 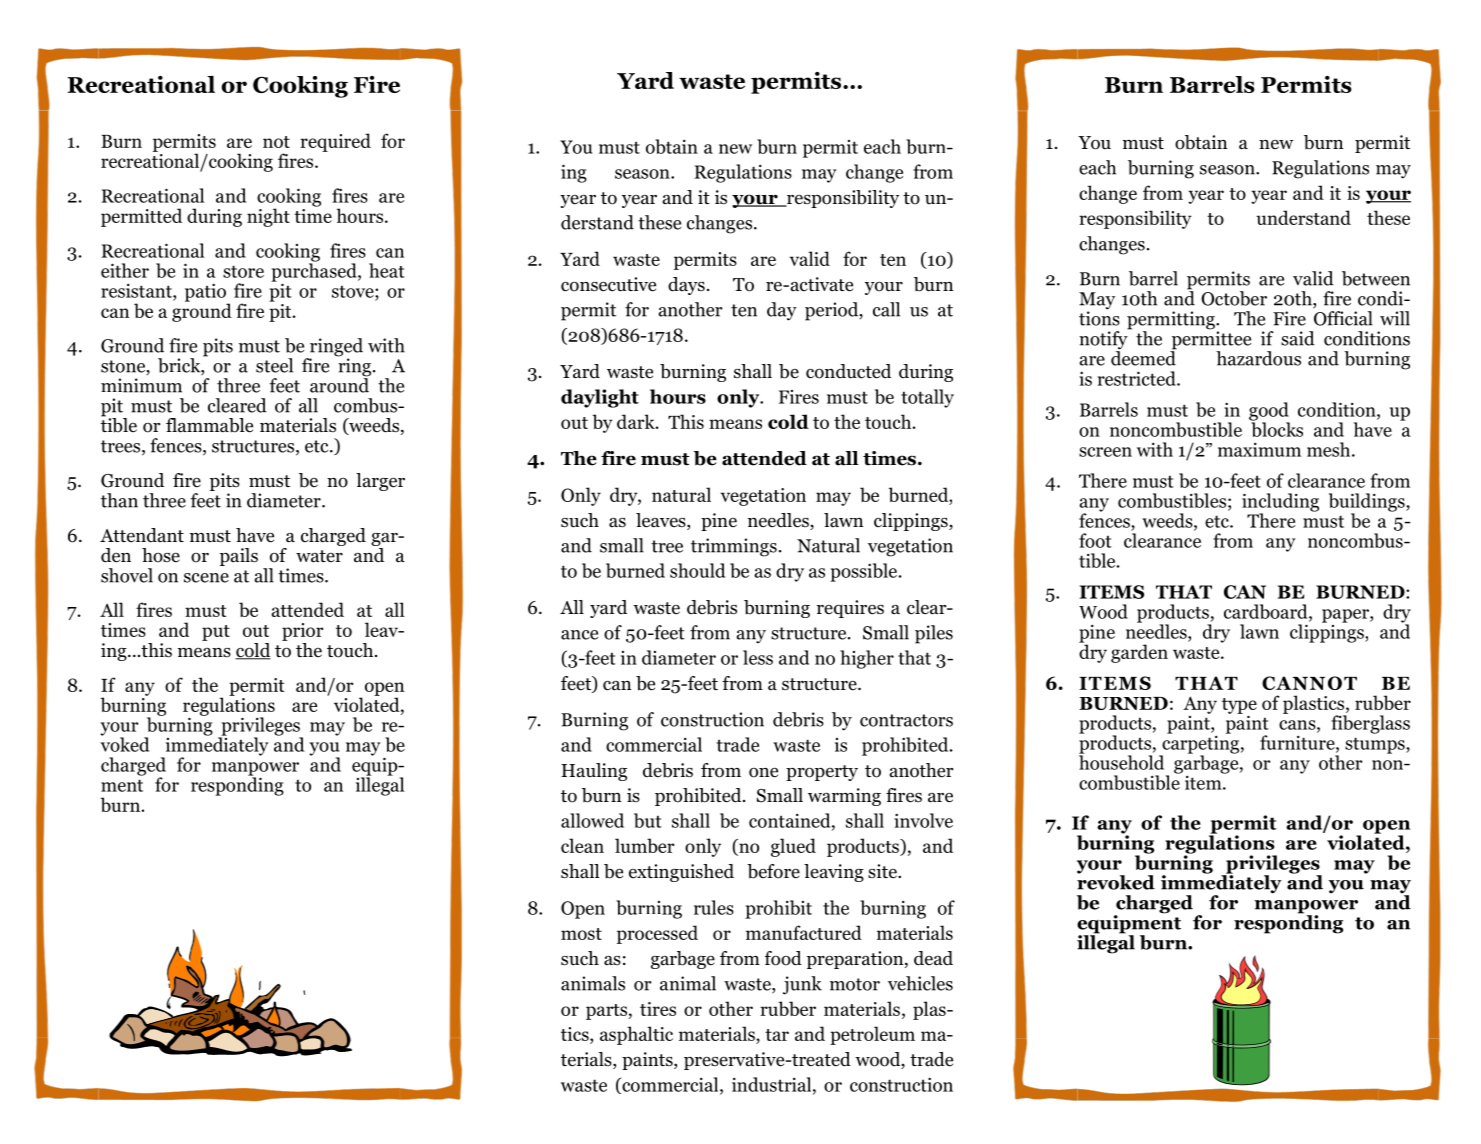 What do you see at coordinates (777, 1035) in the screenshot?
I see `tar` at bounding box center [777, 1035].
